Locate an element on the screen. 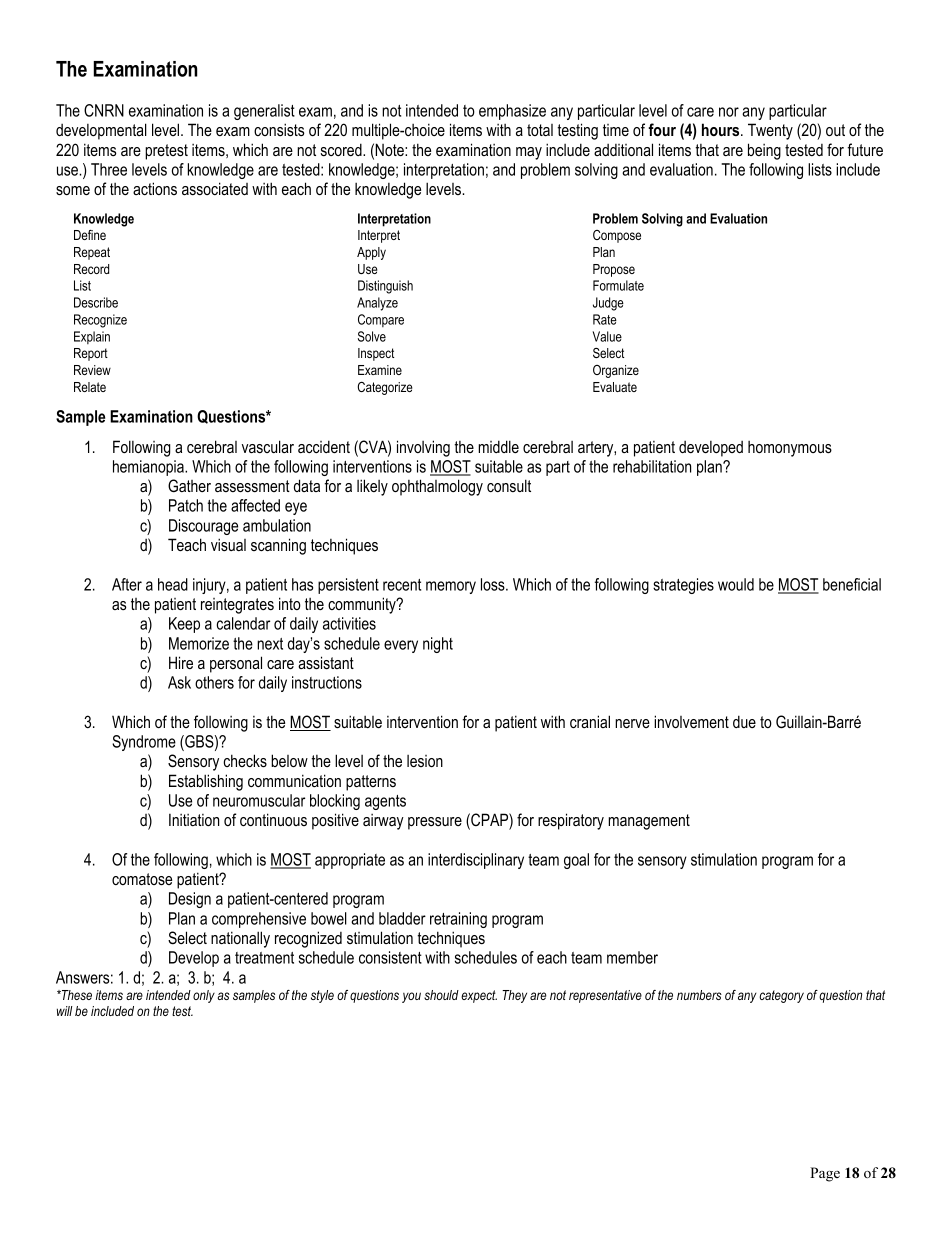 The width and height of the screenshot is (952, 1233). expect is located at coordinates (479, 996).
